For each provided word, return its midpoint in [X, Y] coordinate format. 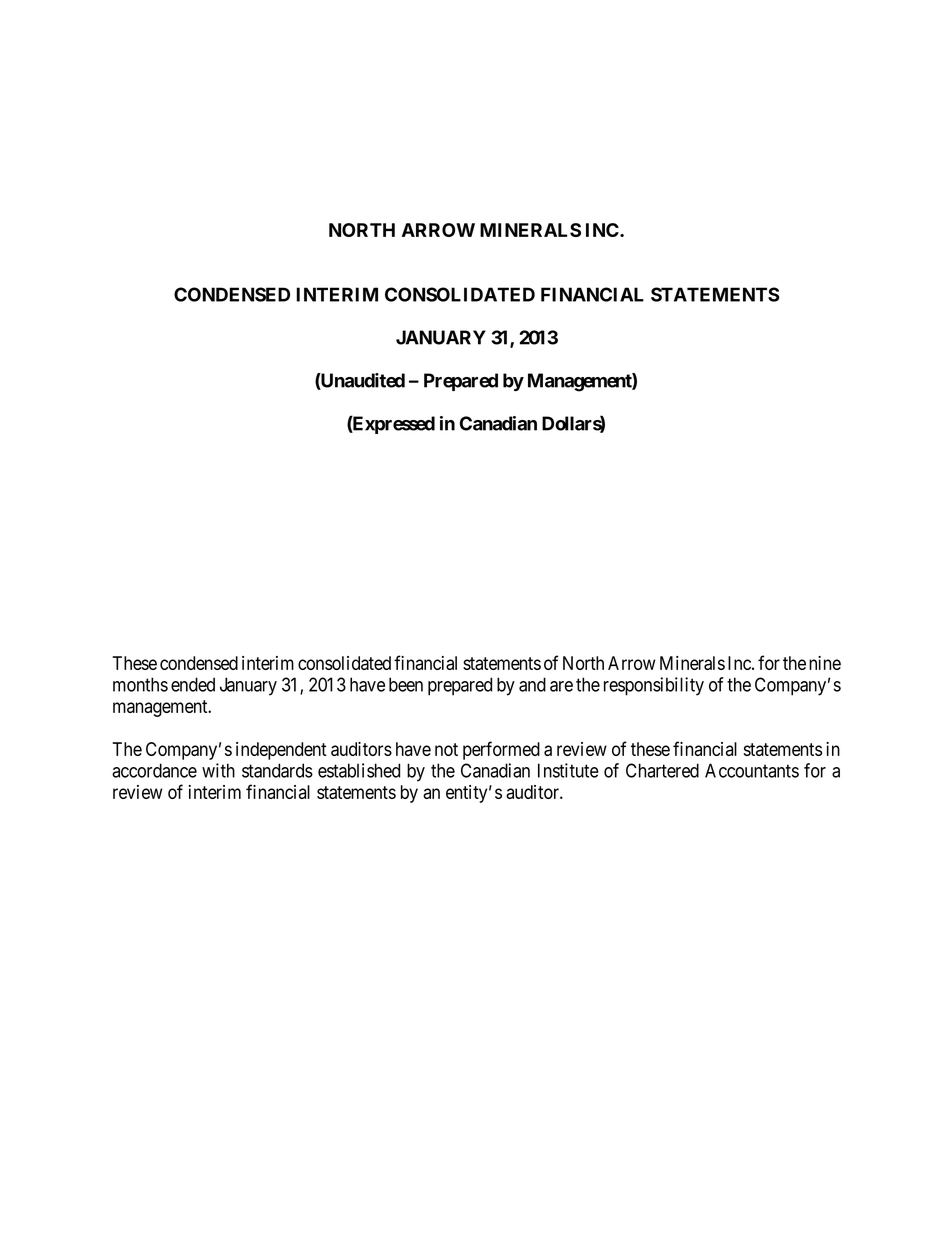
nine [825, 663]
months [140, 684]
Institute [568, 770]
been [406, 684]
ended [193, 684]
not [446, 749]
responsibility [654, 686]
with [218, 770]
